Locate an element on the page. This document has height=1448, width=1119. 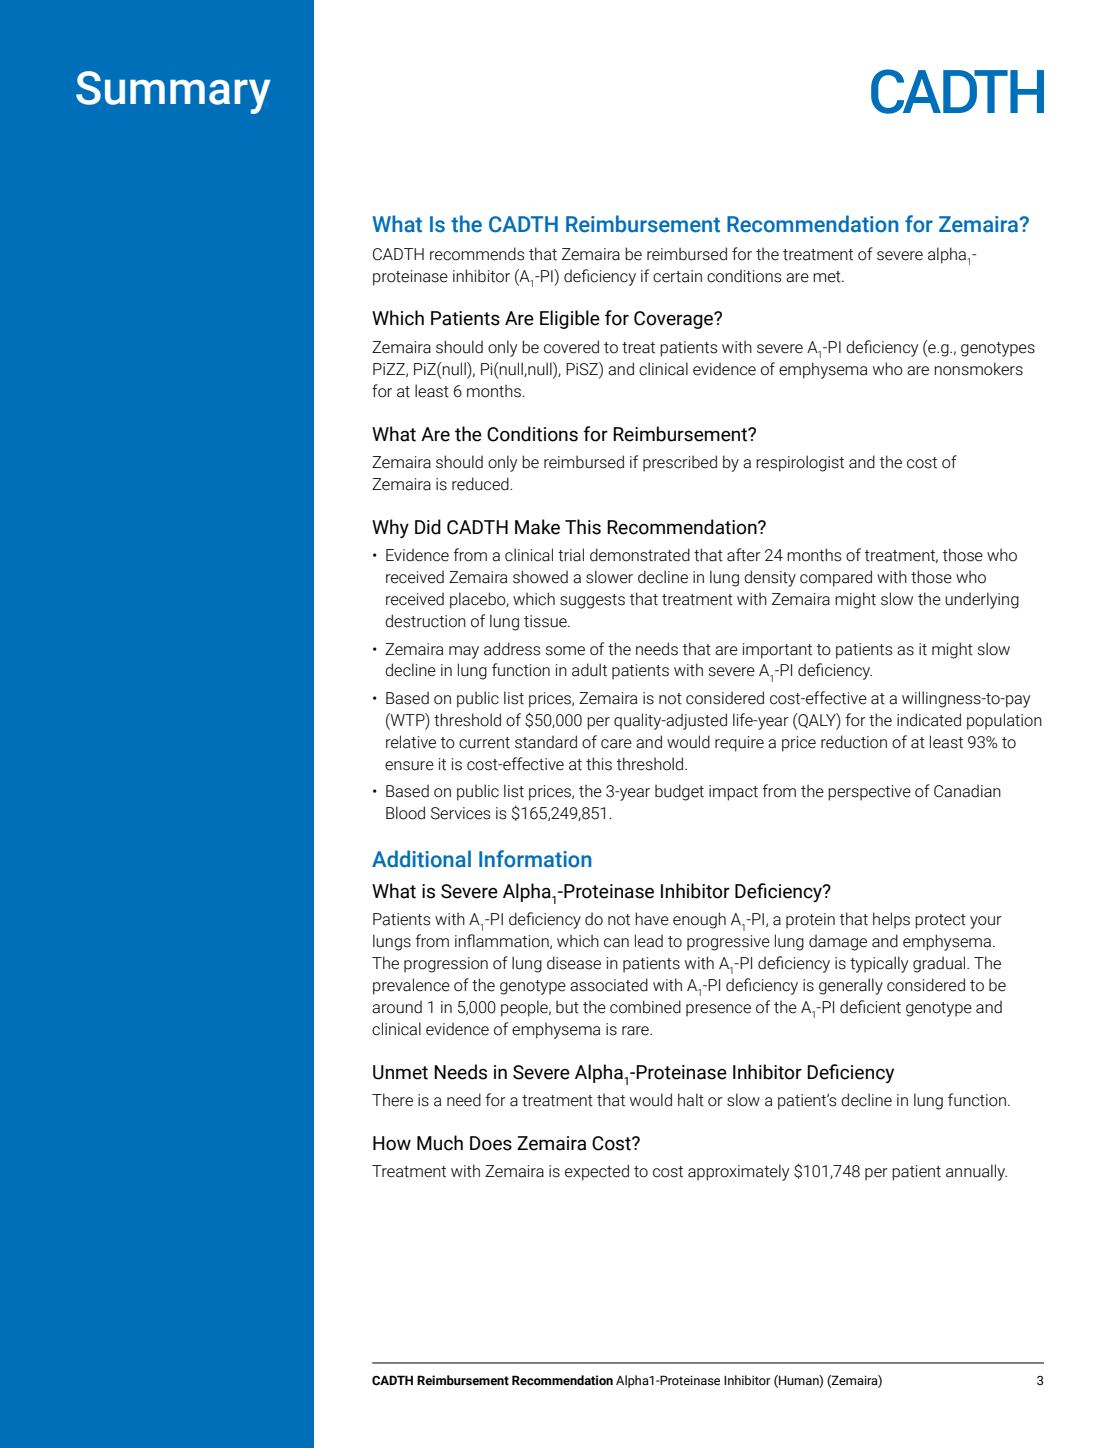
expected is located at coordinates (597, 1172).
